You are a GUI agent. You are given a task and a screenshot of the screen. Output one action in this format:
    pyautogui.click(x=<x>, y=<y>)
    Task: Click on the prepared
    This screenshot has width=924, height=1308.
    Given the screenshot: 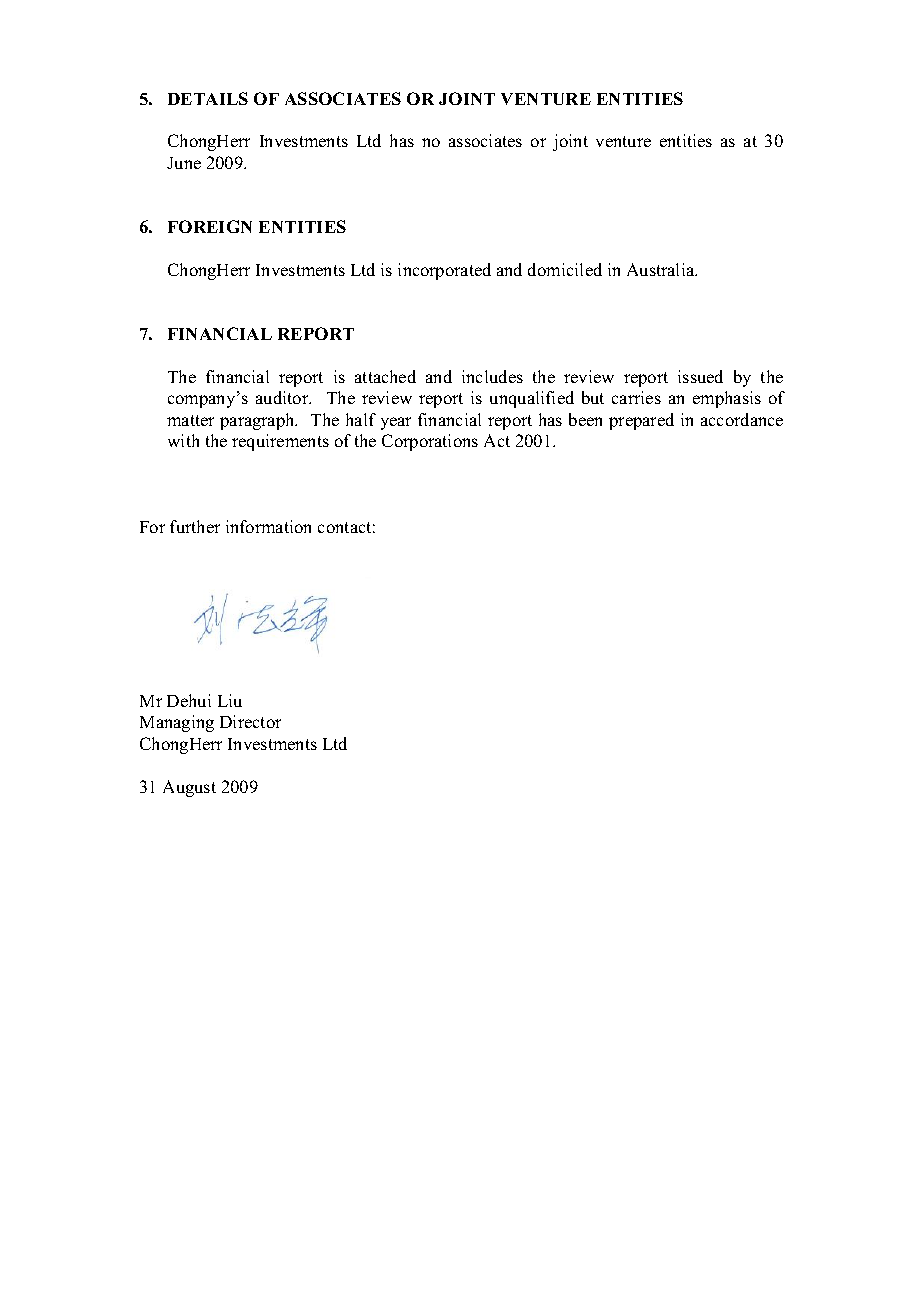 What is the action you would take?
    pyautogui.click(x=641, y=421)
